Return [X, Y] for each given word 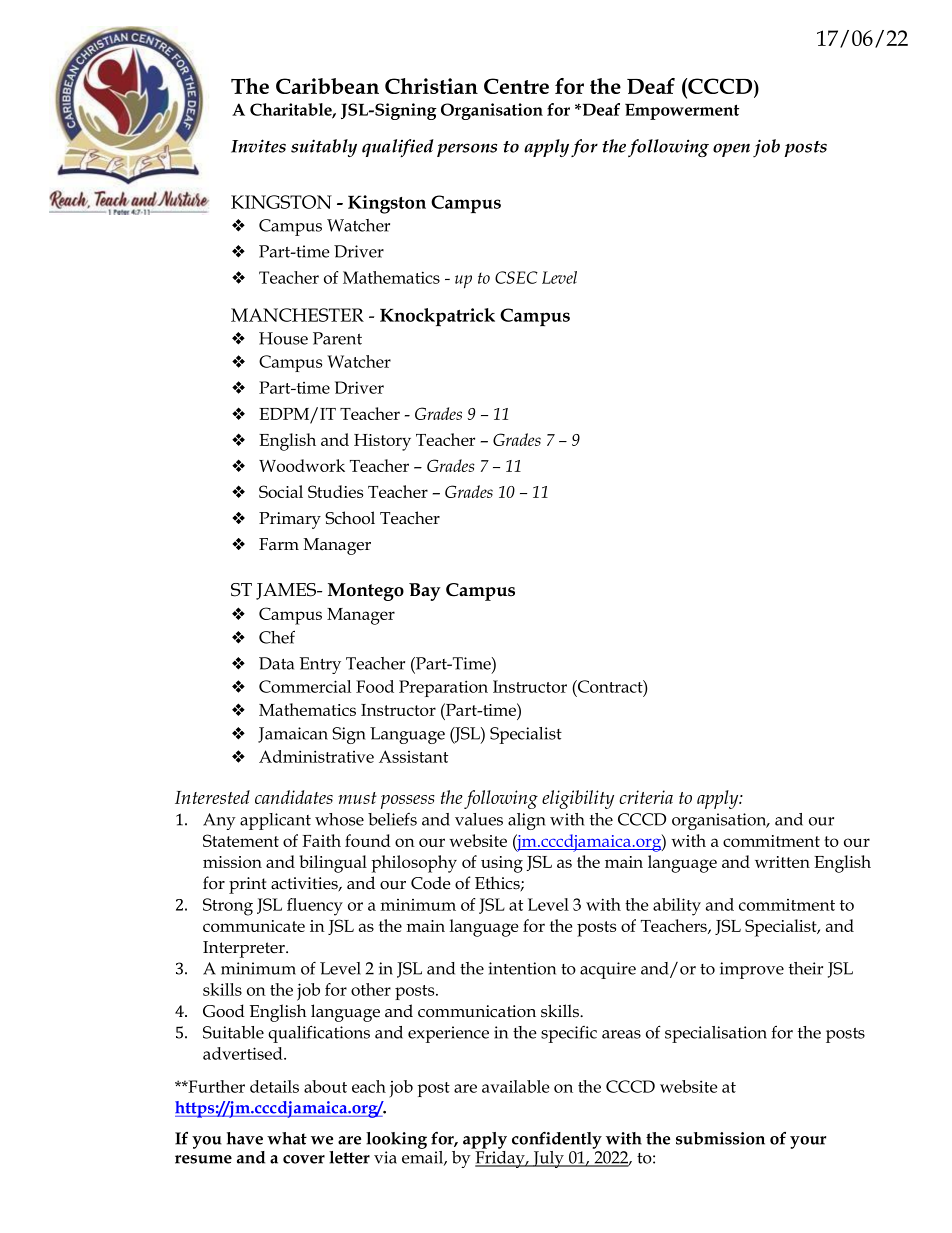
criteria [646, 797]
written [782, 862]
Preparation [443, 688]
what [287, 1138]
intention [522, 968]
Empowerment [682, 112]
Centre [516, 86]
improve [752, 970]
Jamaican [293, 735]
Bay [425, 592]
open [731, 150]
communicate [254, 926]
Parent [337, 338]
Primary [290, 520]
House [283, 338]
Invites [258, 146]
